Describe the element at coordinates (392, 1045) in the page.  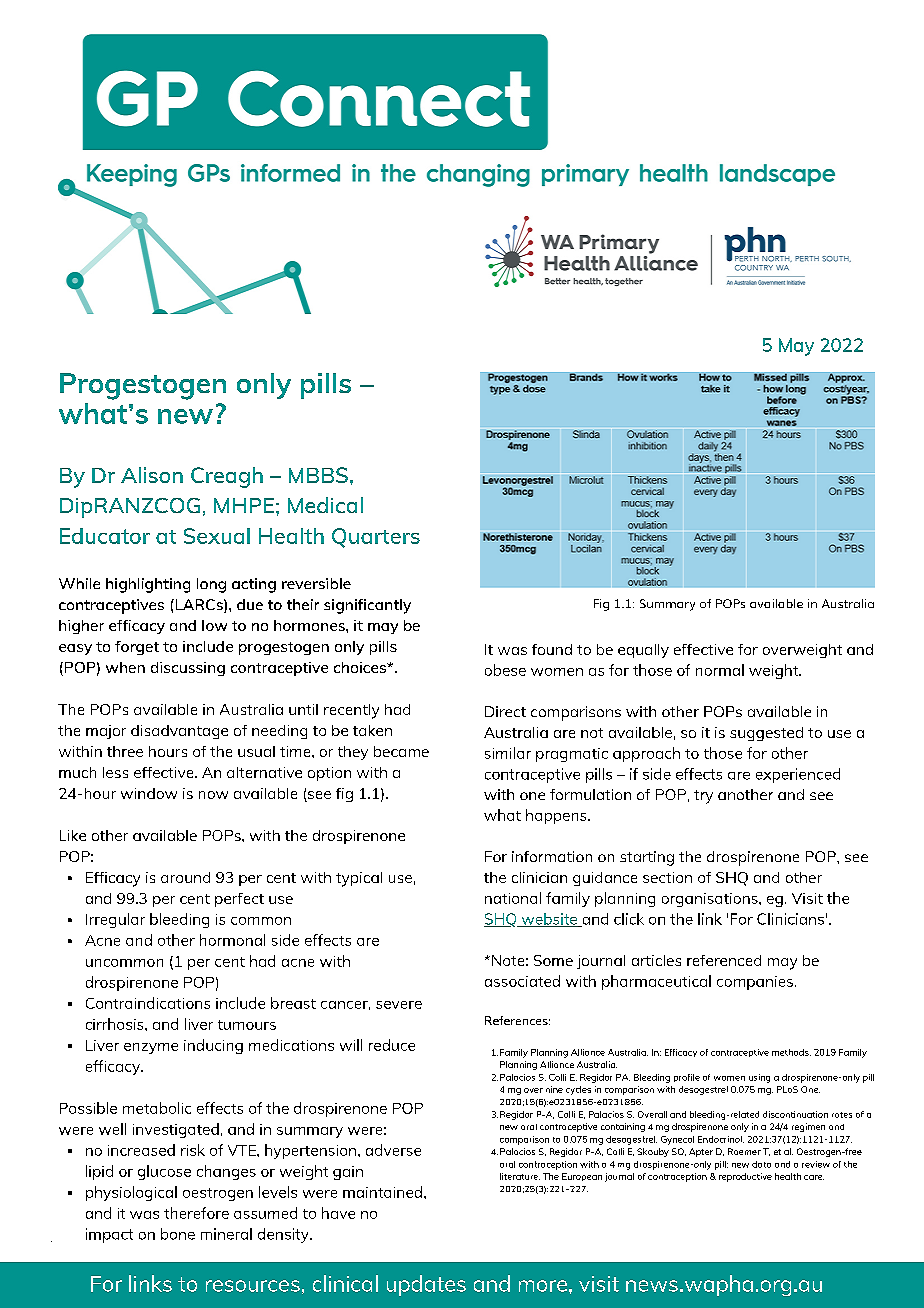
I see `reduce` at that location.
